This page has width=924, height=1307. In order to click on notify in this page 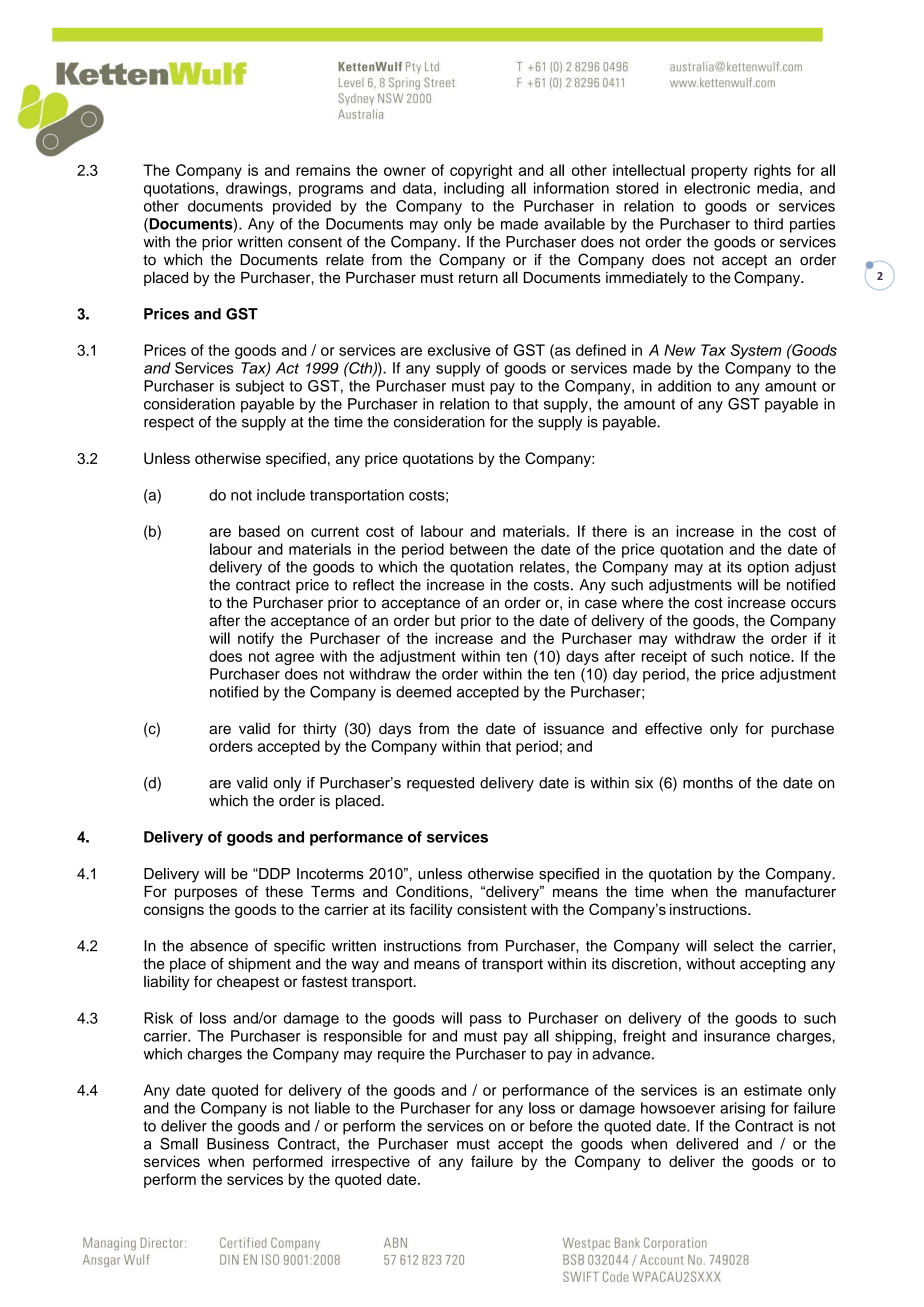, I will do `click(256, 639)`.
